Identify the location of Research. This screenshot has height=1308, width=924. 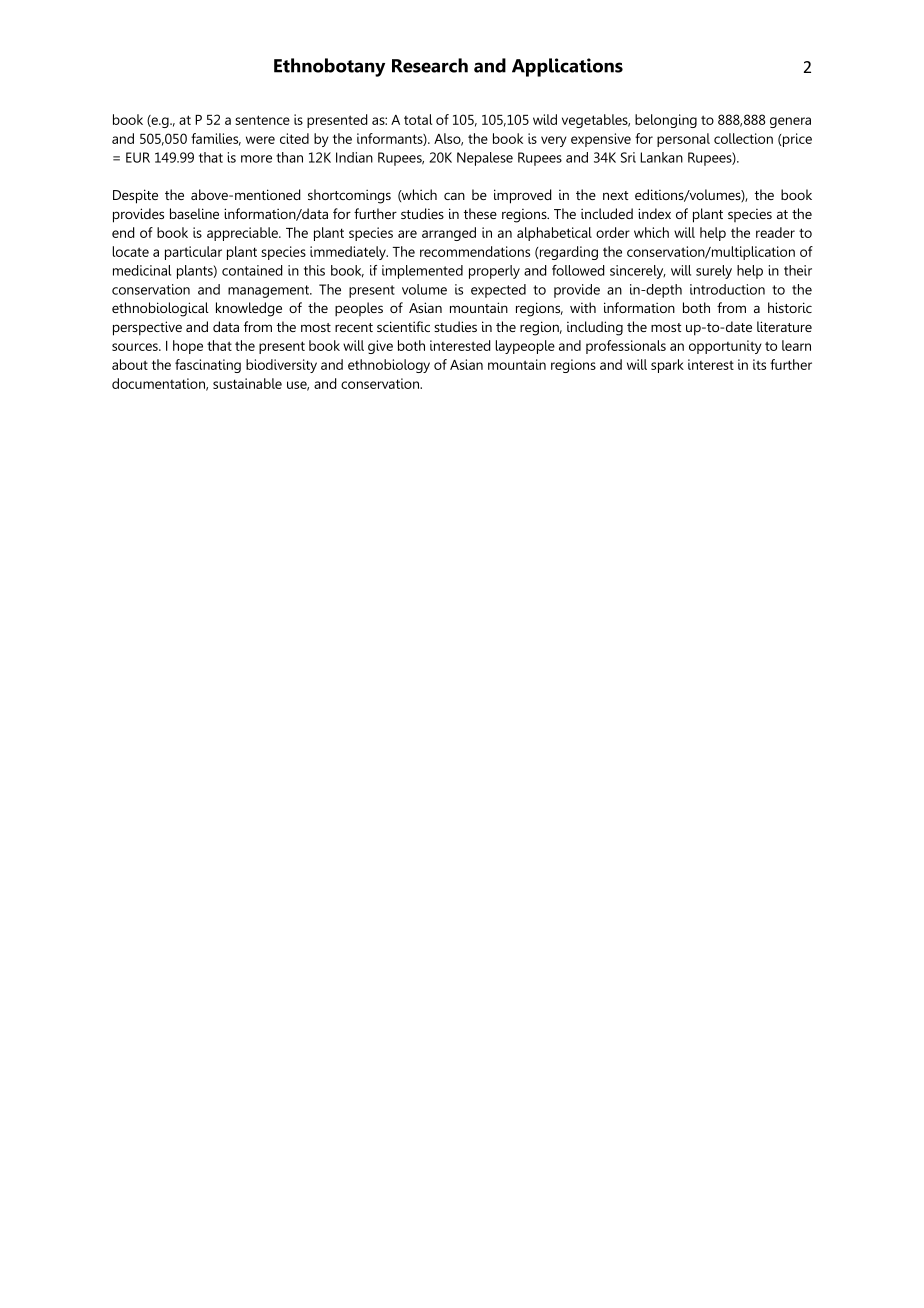
(430, 65).
